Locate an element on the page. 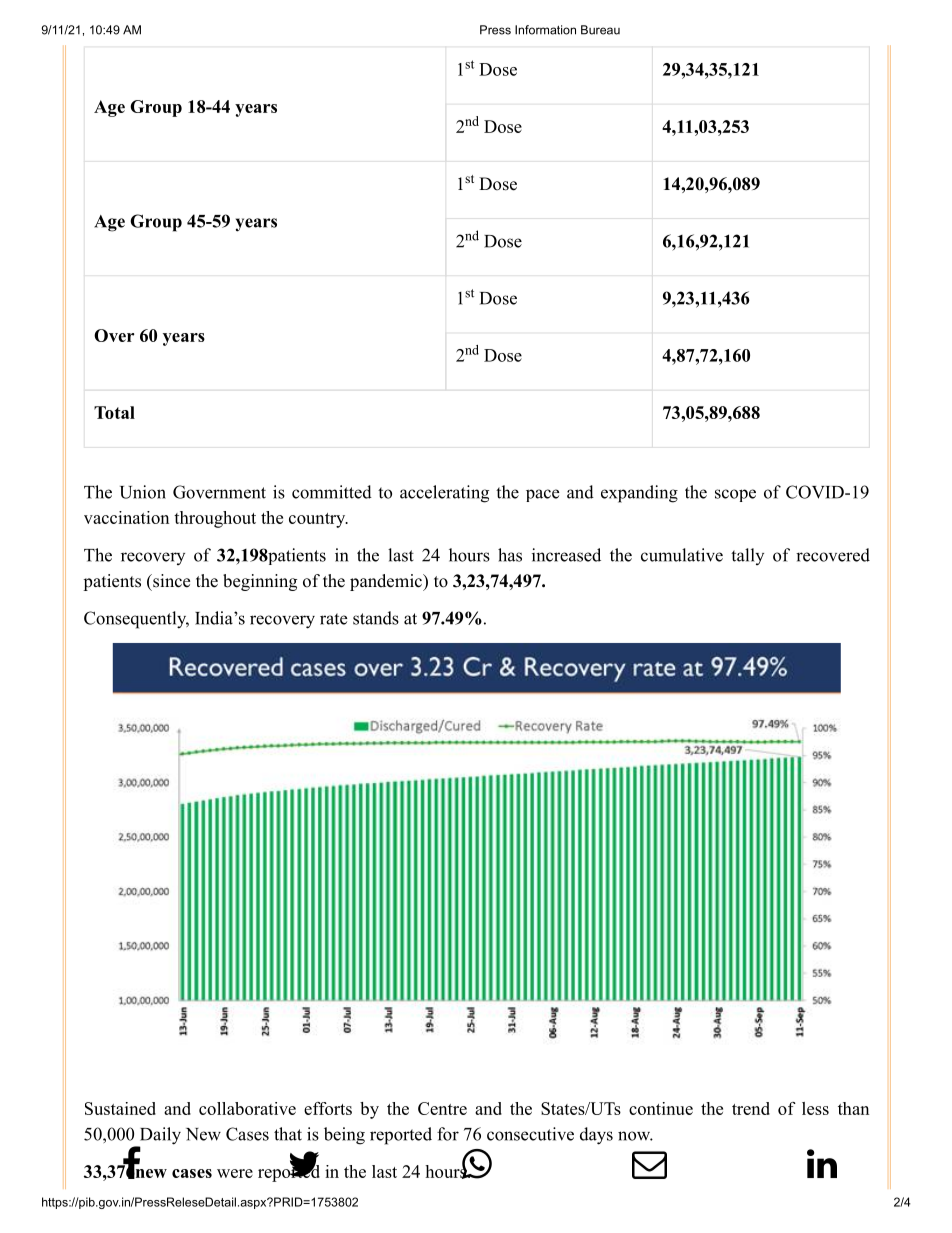 The image size is (952, 1233). Bureau is located at coordinates (600, 30).
